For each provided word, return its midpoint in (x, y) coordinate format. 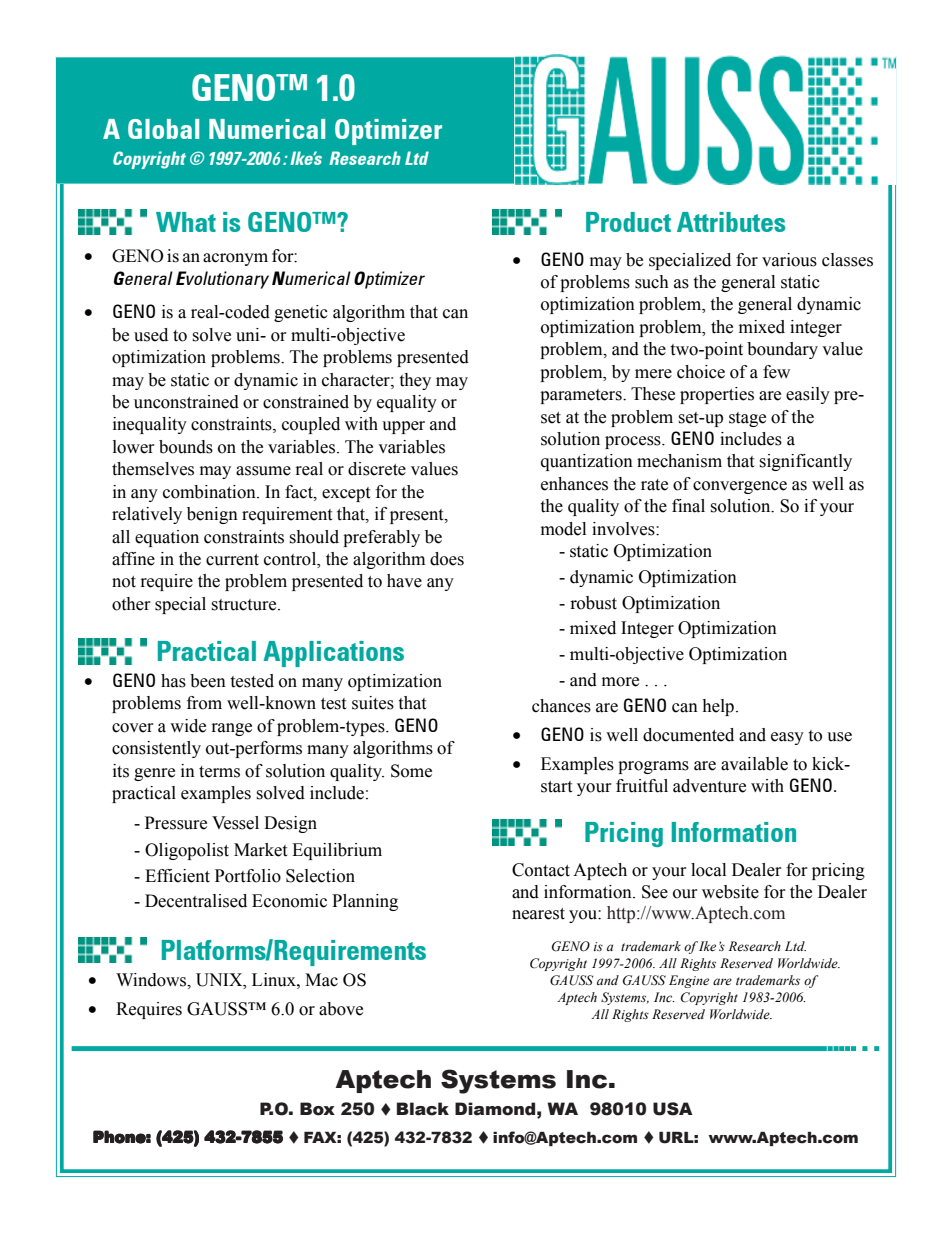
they (415, 381)
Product (628, 222)
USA (673, 1109)
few (776, 372)
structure (245, 605)
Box (317, 1109)
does (447, 559)
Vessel (235, 823)
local (708, 870)
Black (423, 1109)
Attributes (731, 222)
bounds (186, 447)
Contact (541, 870)
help (718, 707)
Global (163, 129)
